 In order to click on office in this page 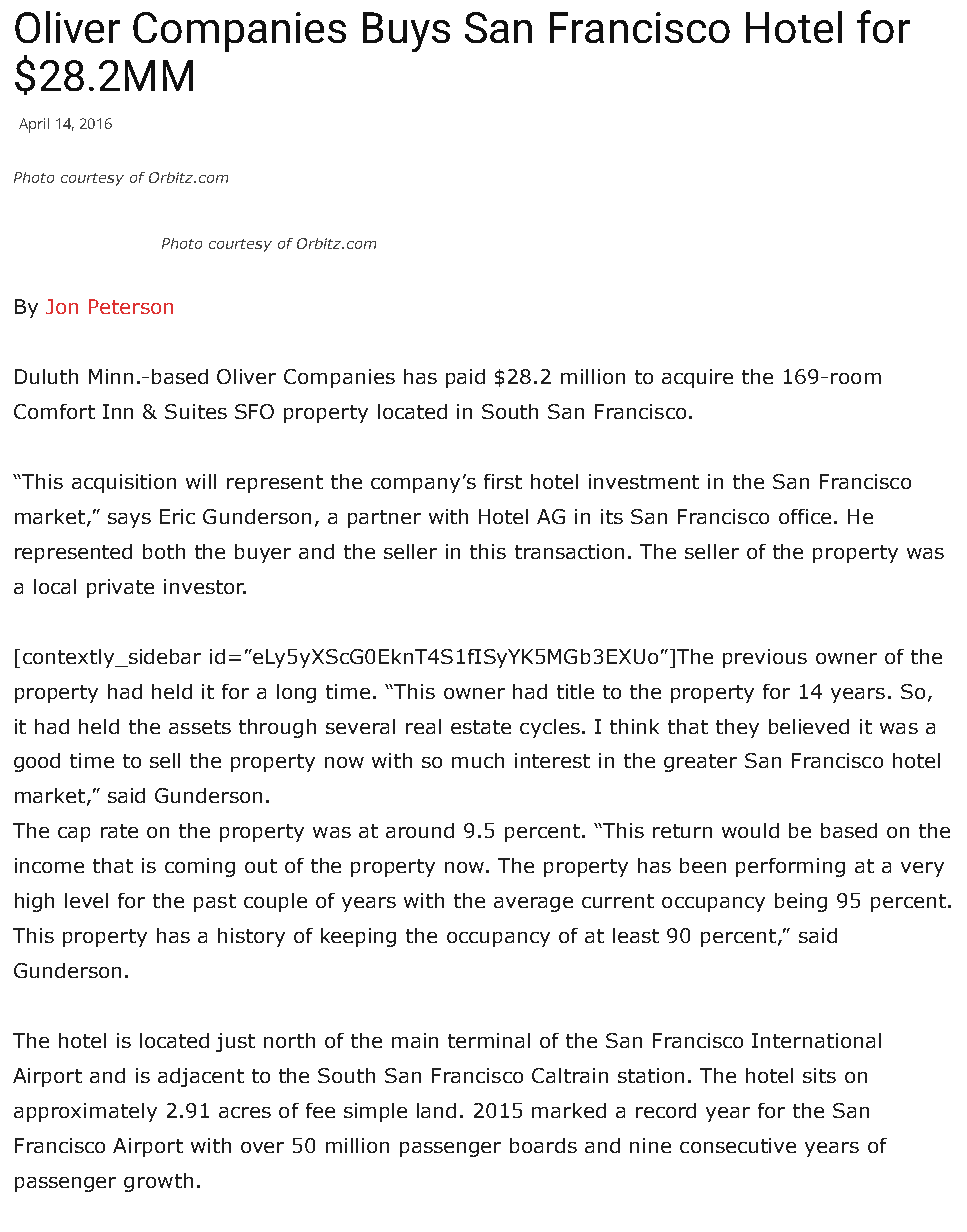, I will do `click(805, 516)`.
